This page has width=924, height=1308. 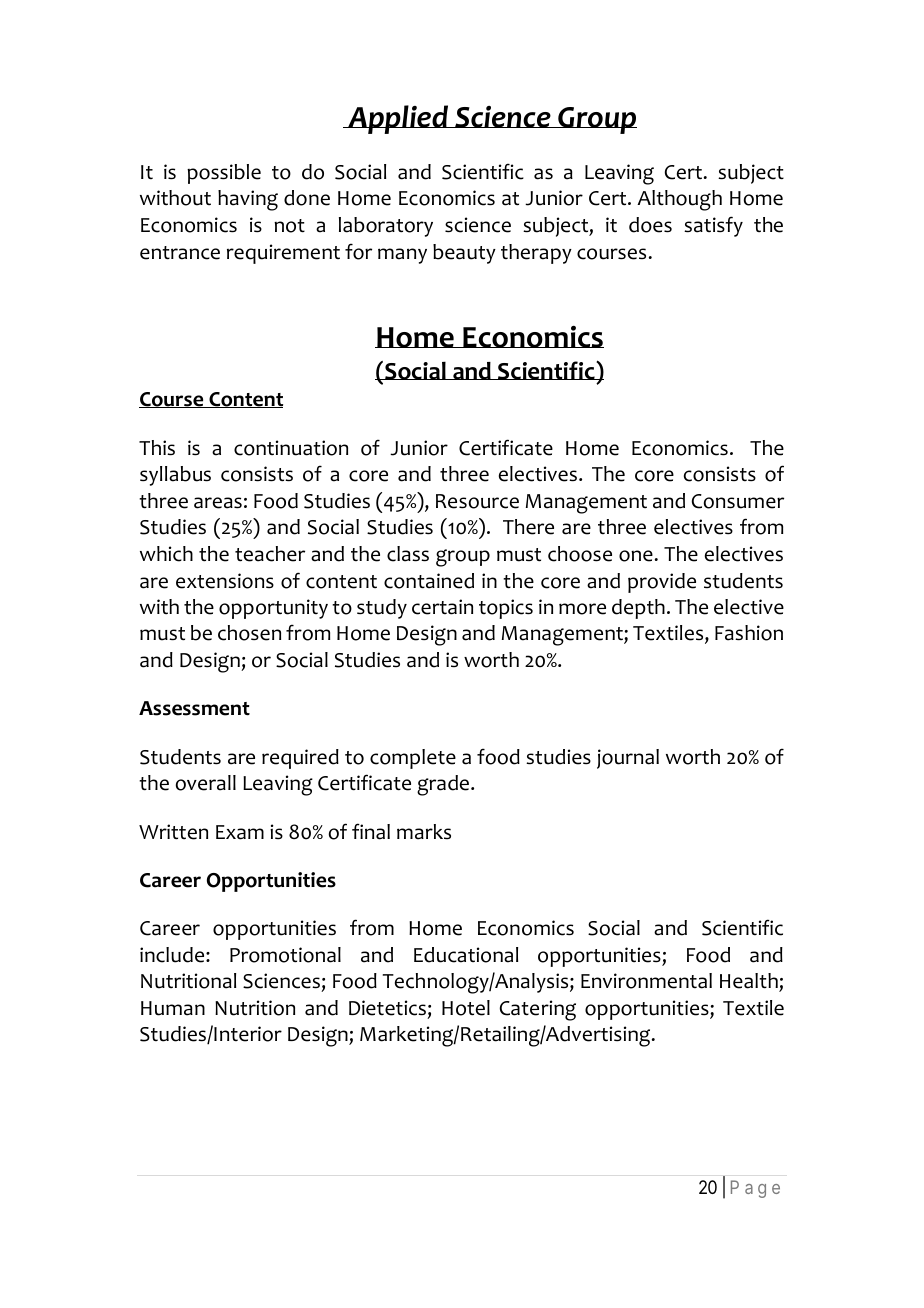 I want to click on Consumer, so click(x=738, y=501).
